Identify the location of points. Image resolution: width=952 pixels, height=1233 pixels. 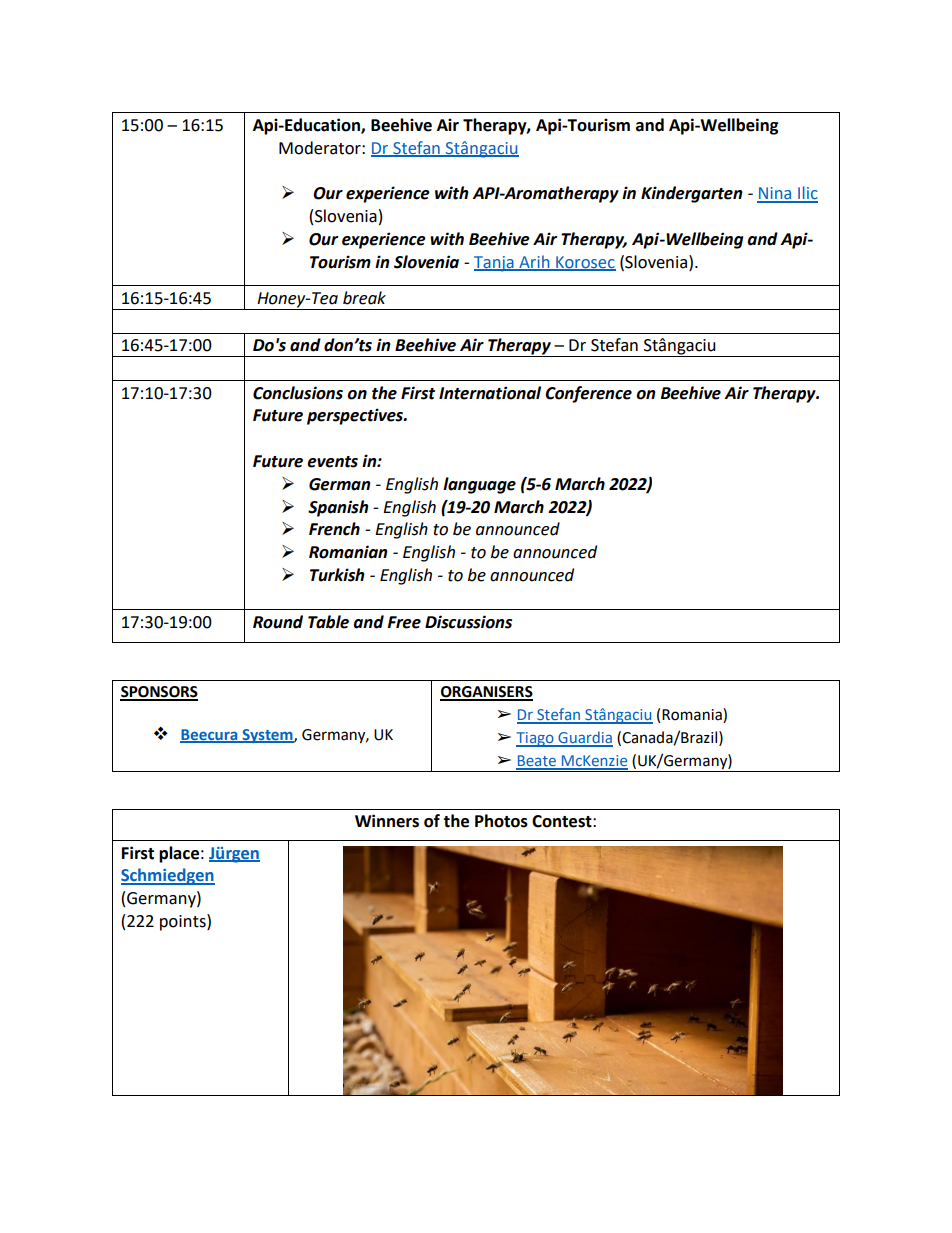
(184, 922).
